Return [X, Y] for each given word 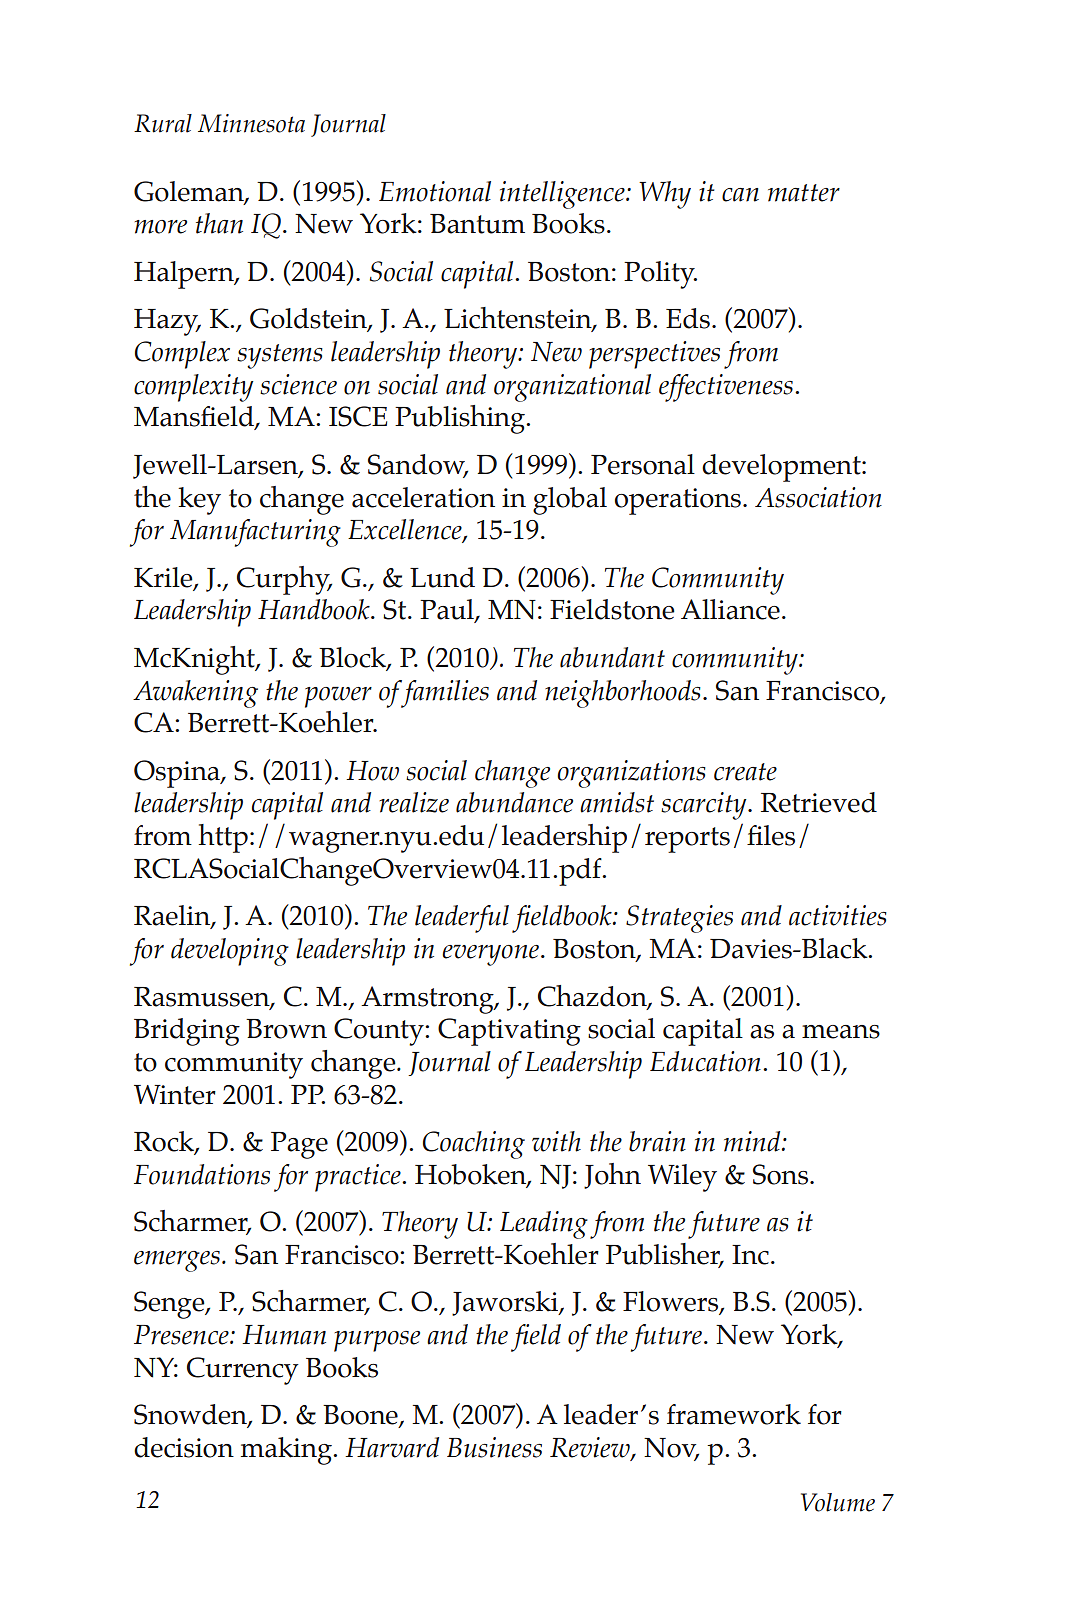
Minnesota [251, 123]
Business [494, 1447]
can [740, 195]
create [745, 772]
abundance [514, 802]
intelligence [563, 195]
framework [734, 1414]
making [287, 1451]
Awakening [195, 694]
